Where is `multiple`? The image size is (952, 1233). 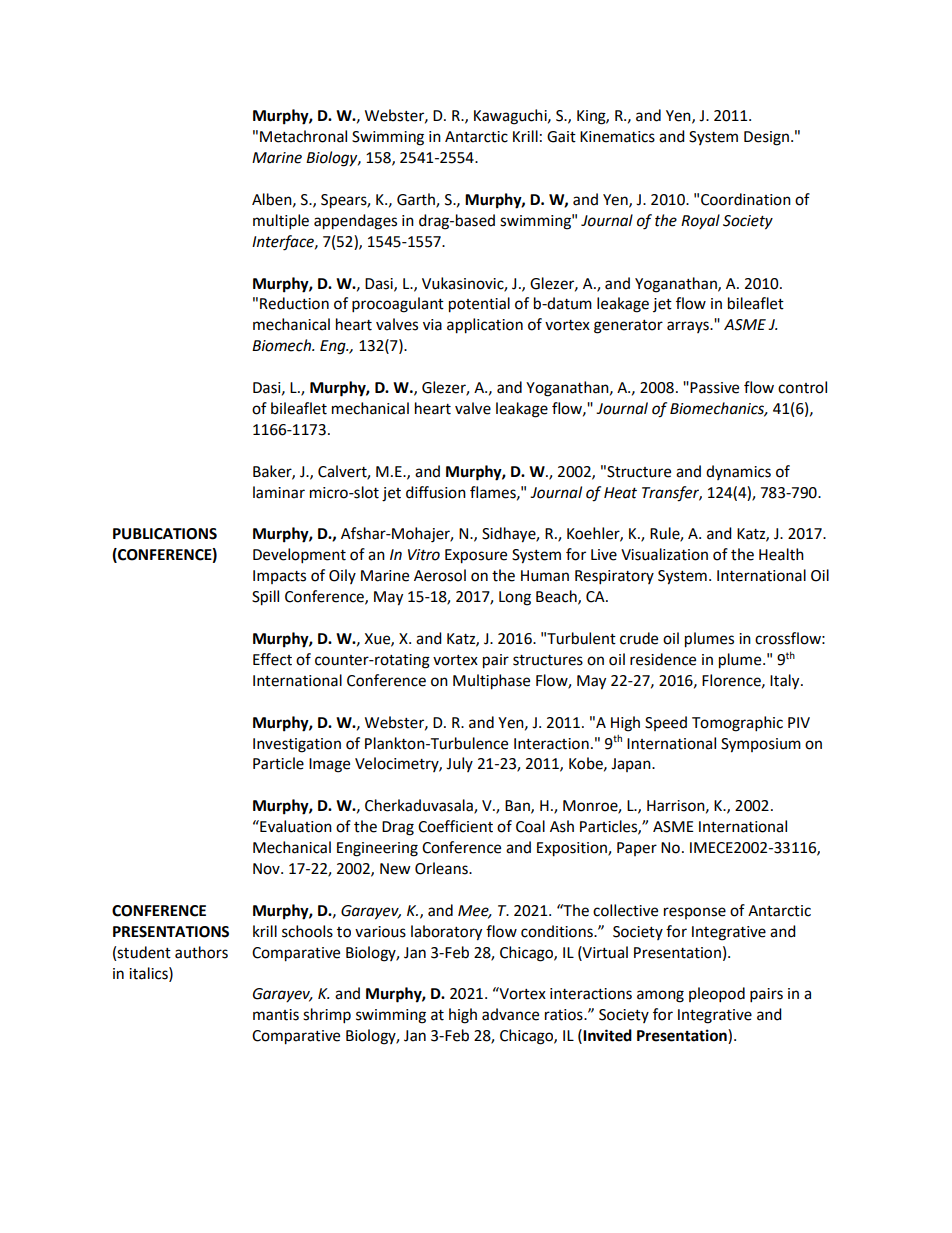 multiple is located at coordinates (281, 222).
